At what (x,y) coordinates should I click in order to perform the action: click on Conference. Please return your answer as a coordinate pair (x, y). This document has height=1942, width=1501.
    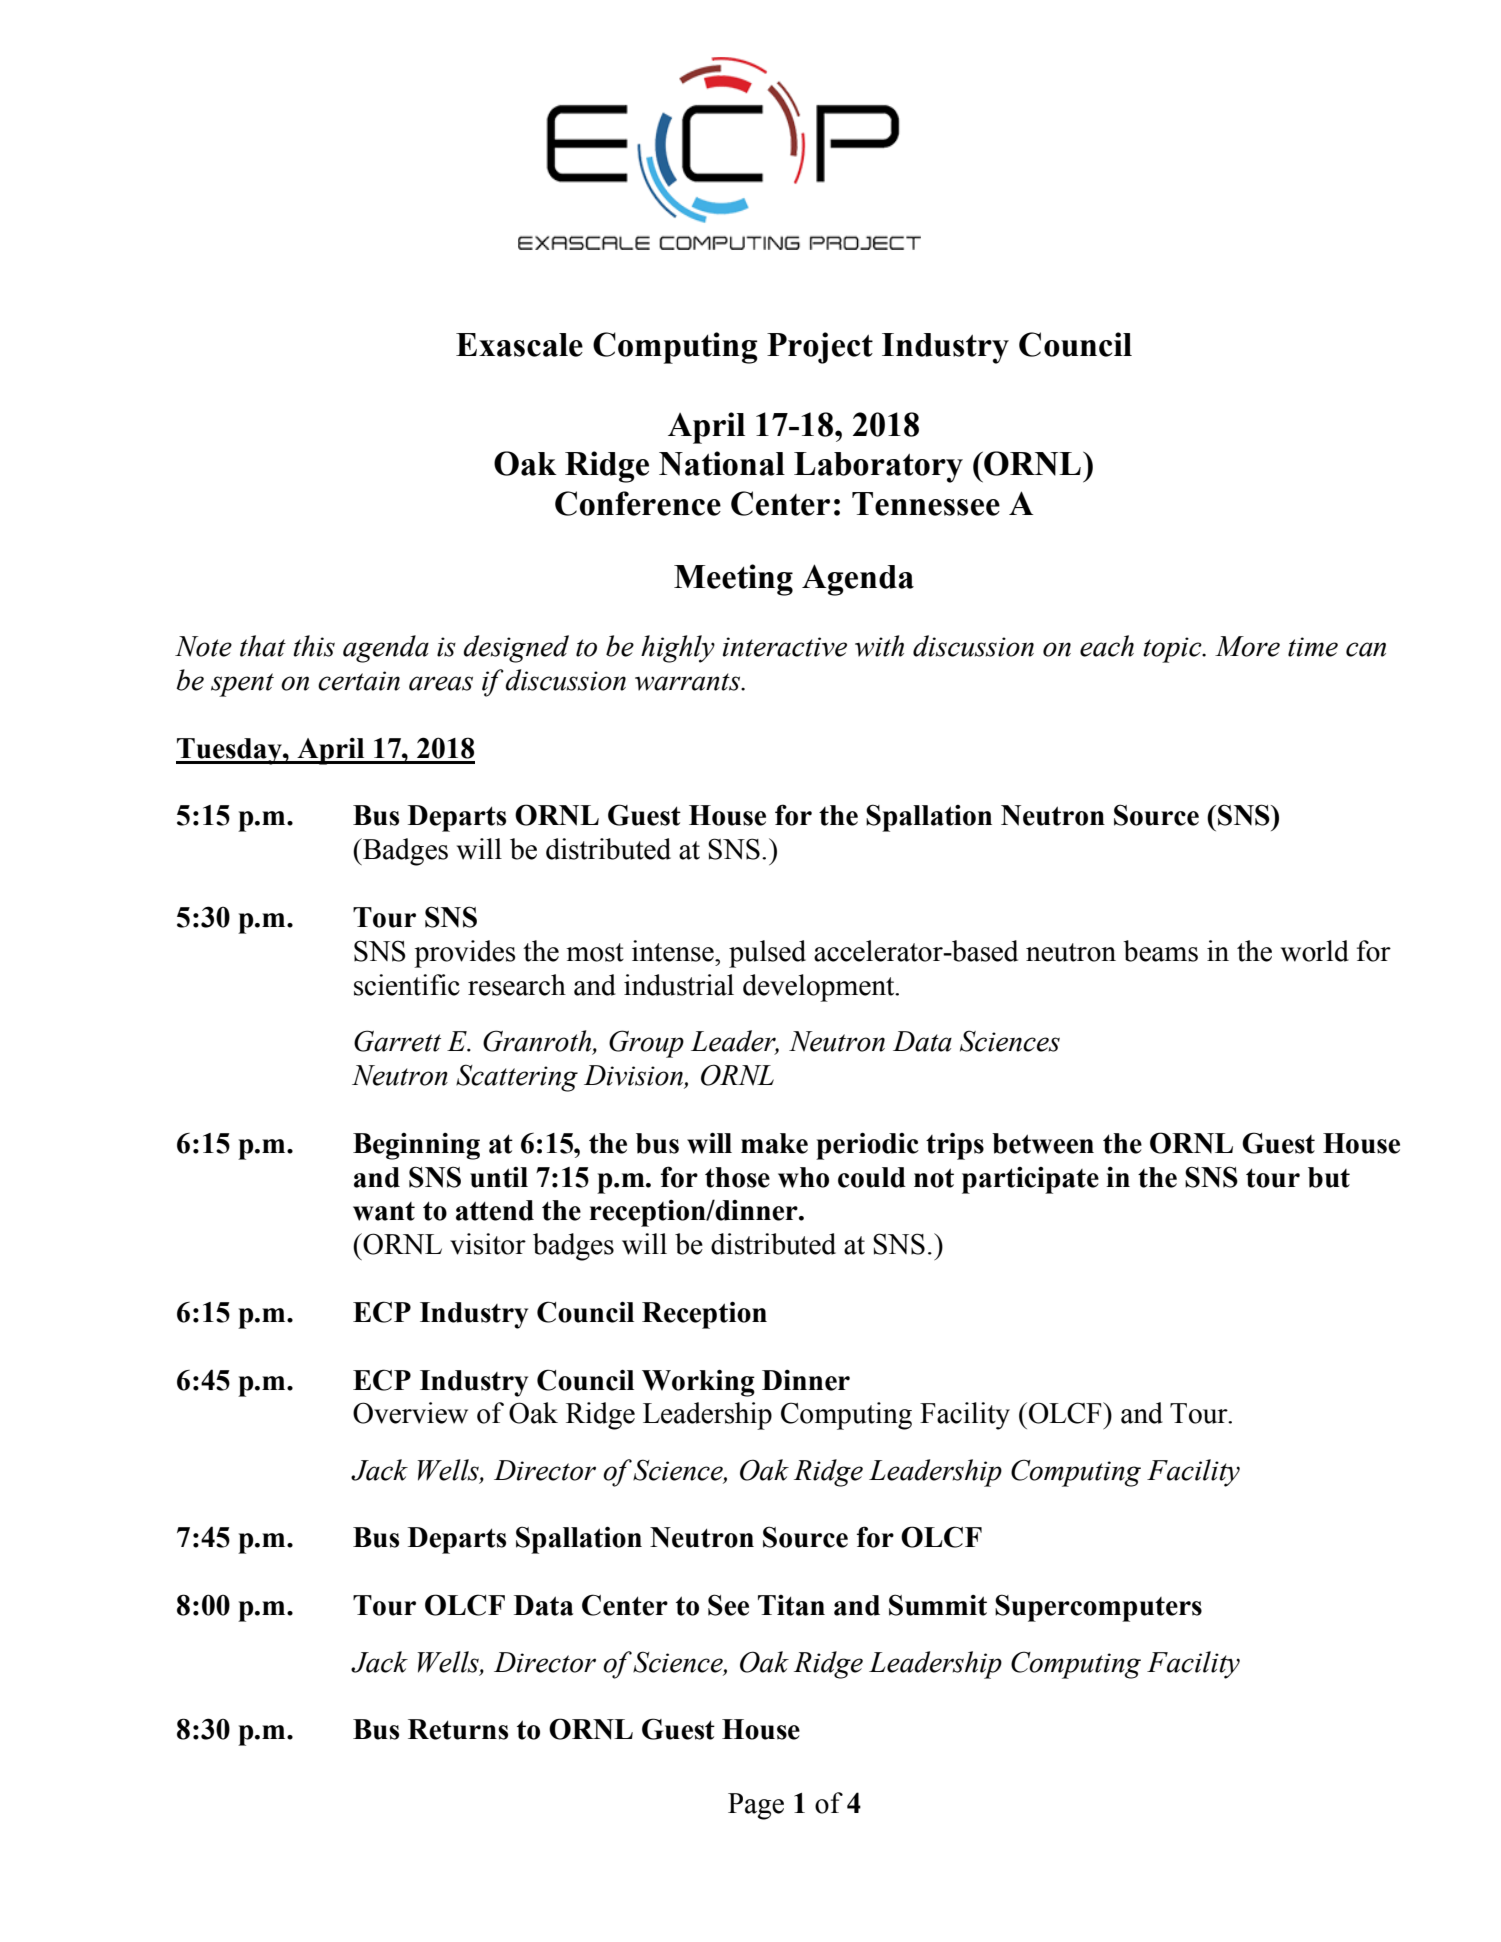
    Looking at the image, I should click on (638, 503).
